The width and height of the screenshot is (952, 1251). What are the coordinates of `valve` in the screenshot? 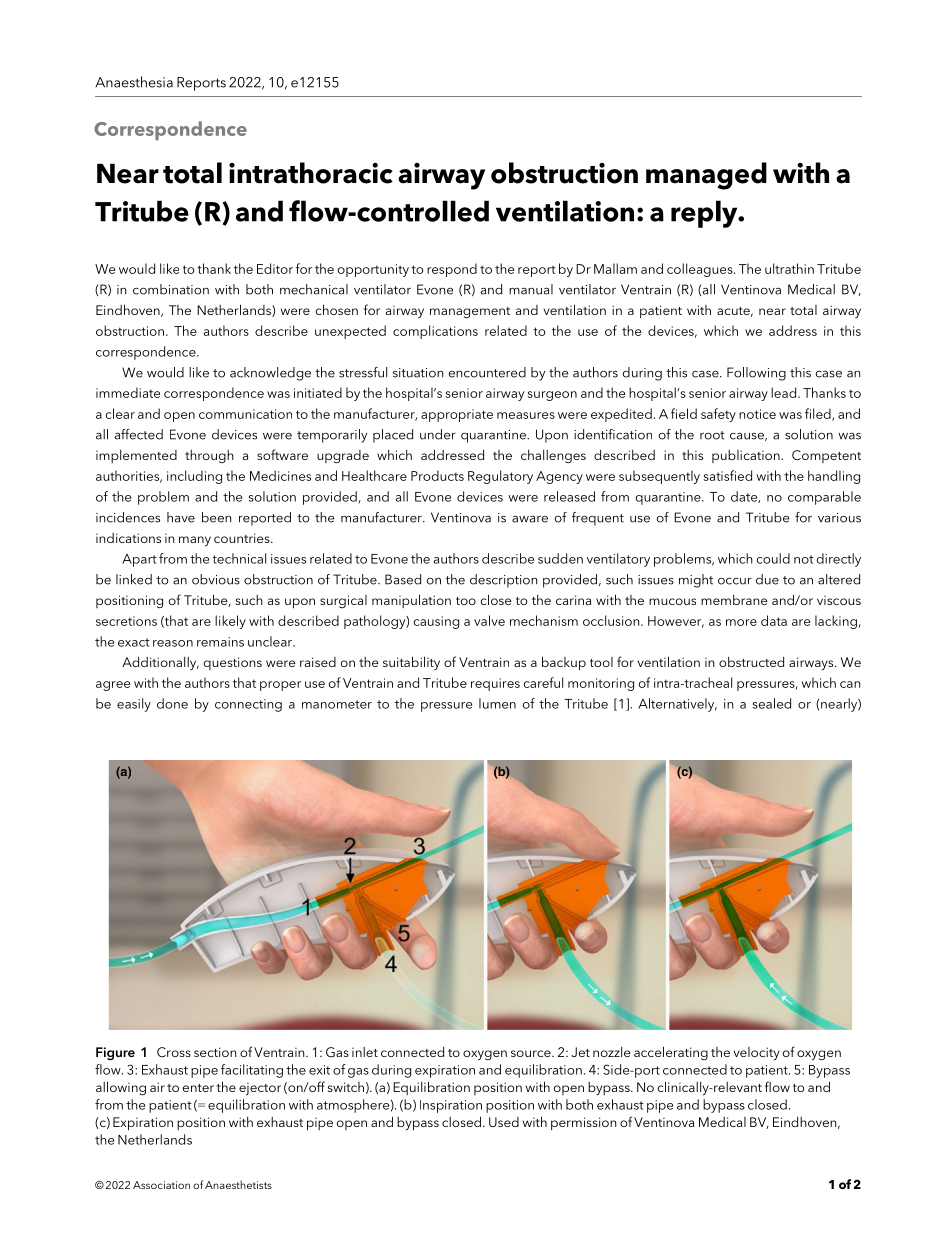 It's located at (489, 620).
